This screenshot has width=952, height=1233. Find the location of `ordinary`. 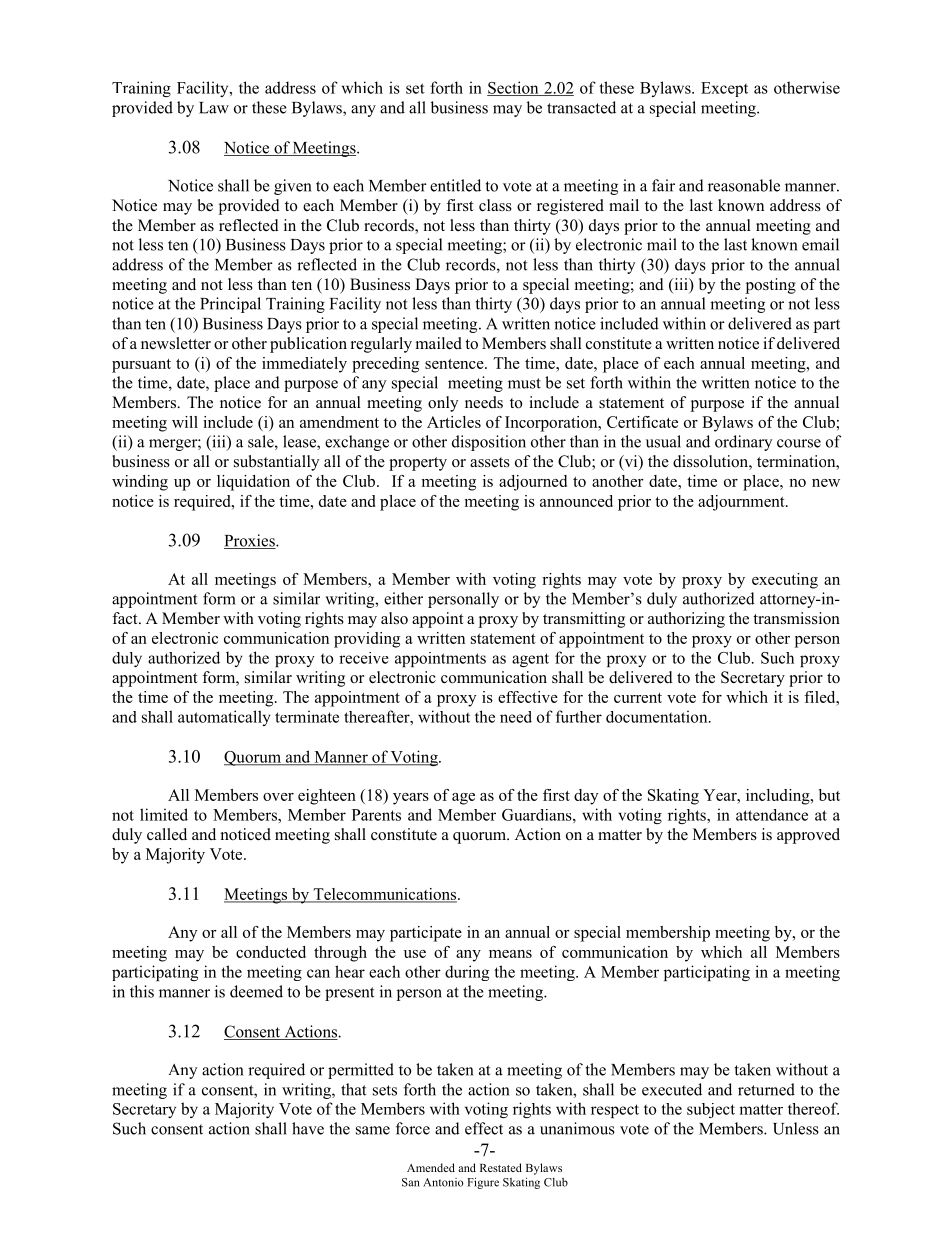

ordinary is located at coordinates (743, 443).
